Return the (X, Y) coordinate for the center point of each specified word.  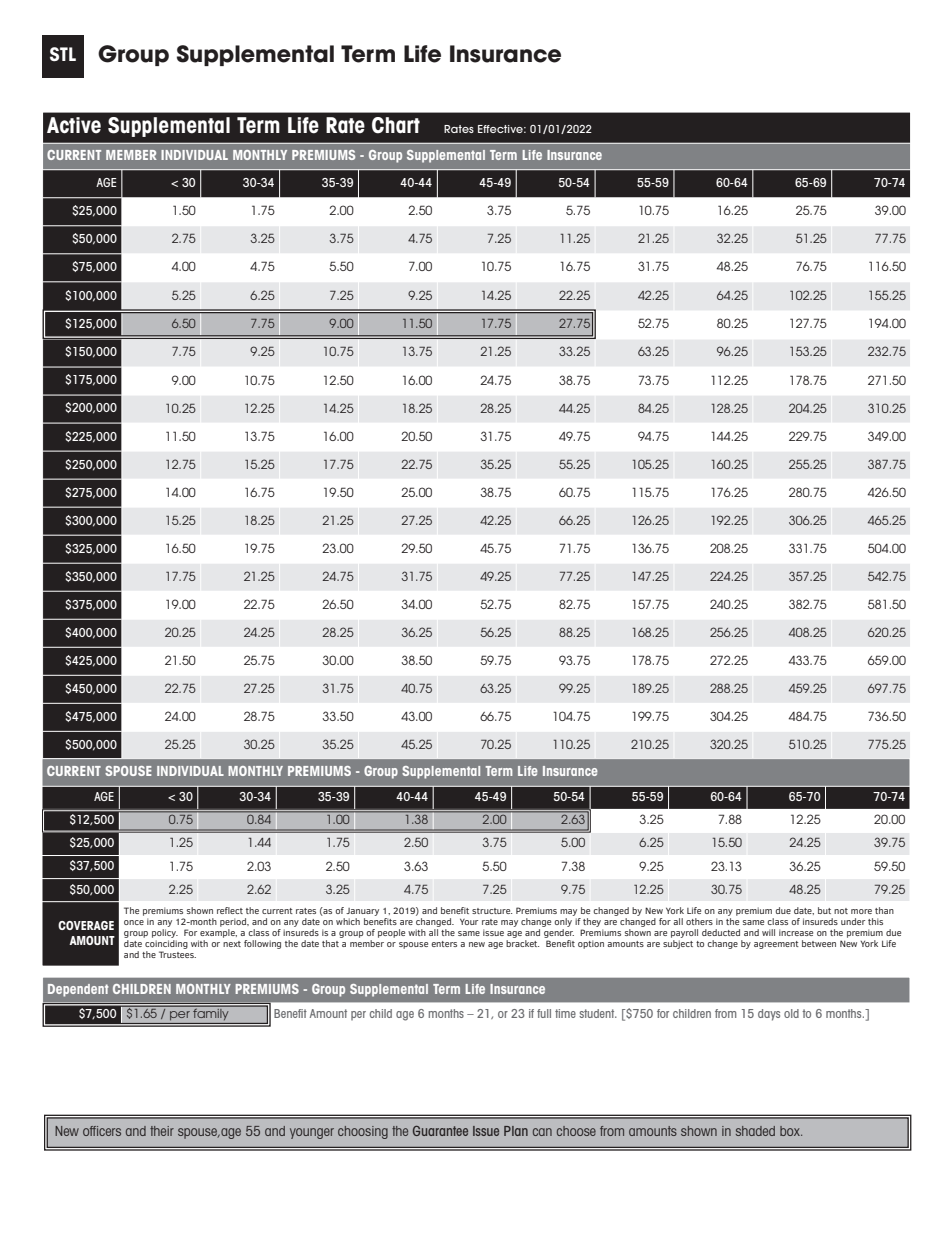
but (824, 910)
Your (469, 921)
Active (74, 125)
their (162, 1131)
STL (63, 54)
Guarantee (440, 1131)
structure (492, 911)
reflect (230, 910)
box (791, 1131)
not (841, 911)
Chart (396, 125)
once (134, 922)
